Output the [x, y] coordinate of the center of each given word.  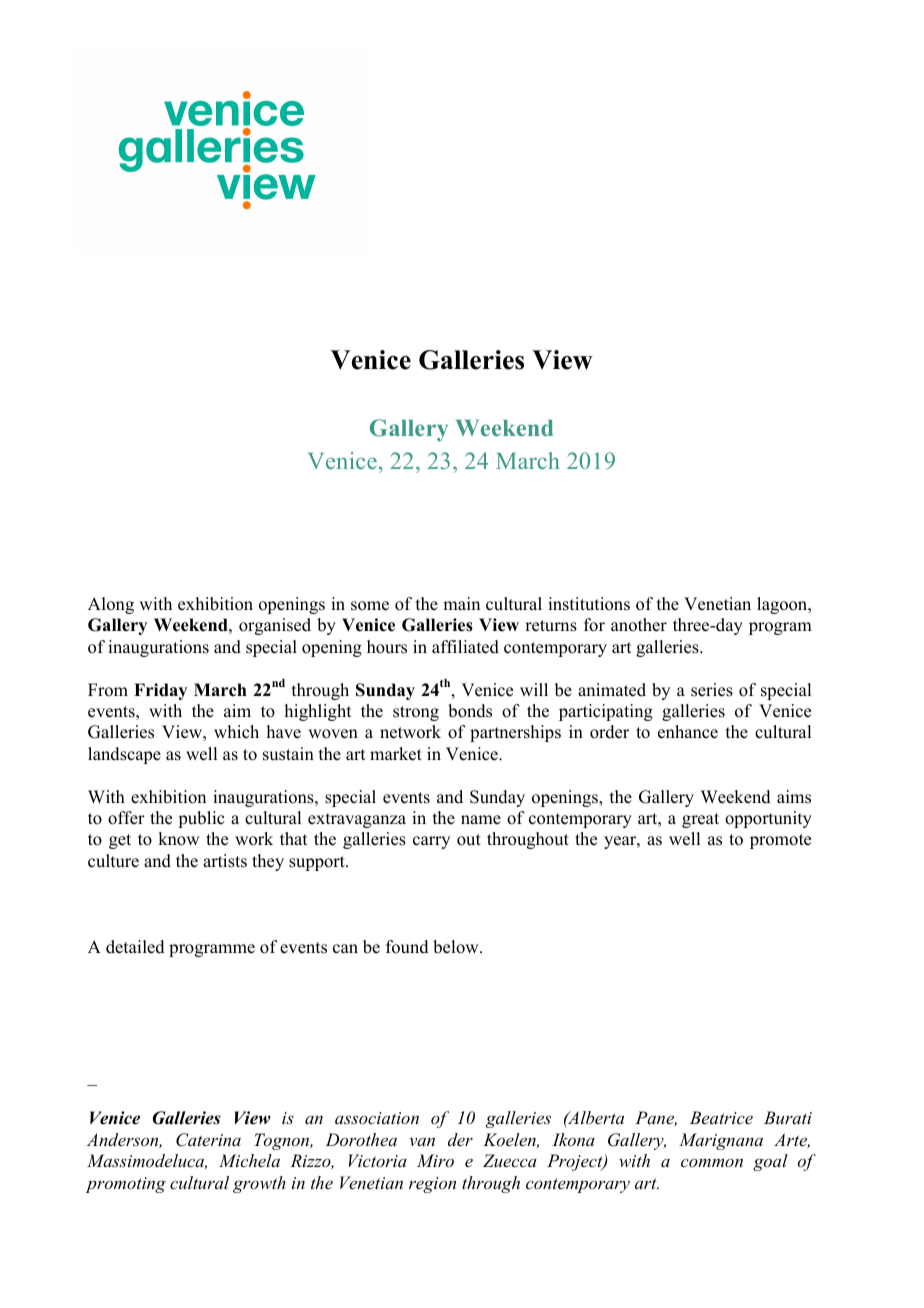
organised [275, 626]
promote [780, 841]
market [396, 754]
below [457, 947]
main [461, 603]
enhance [688, 732]
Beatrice [721, 1117]
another [639, 625]
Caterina [208, 1140]
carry [431, 842]
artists [225, 861]
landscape [124, 755]
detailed [135, 947]
